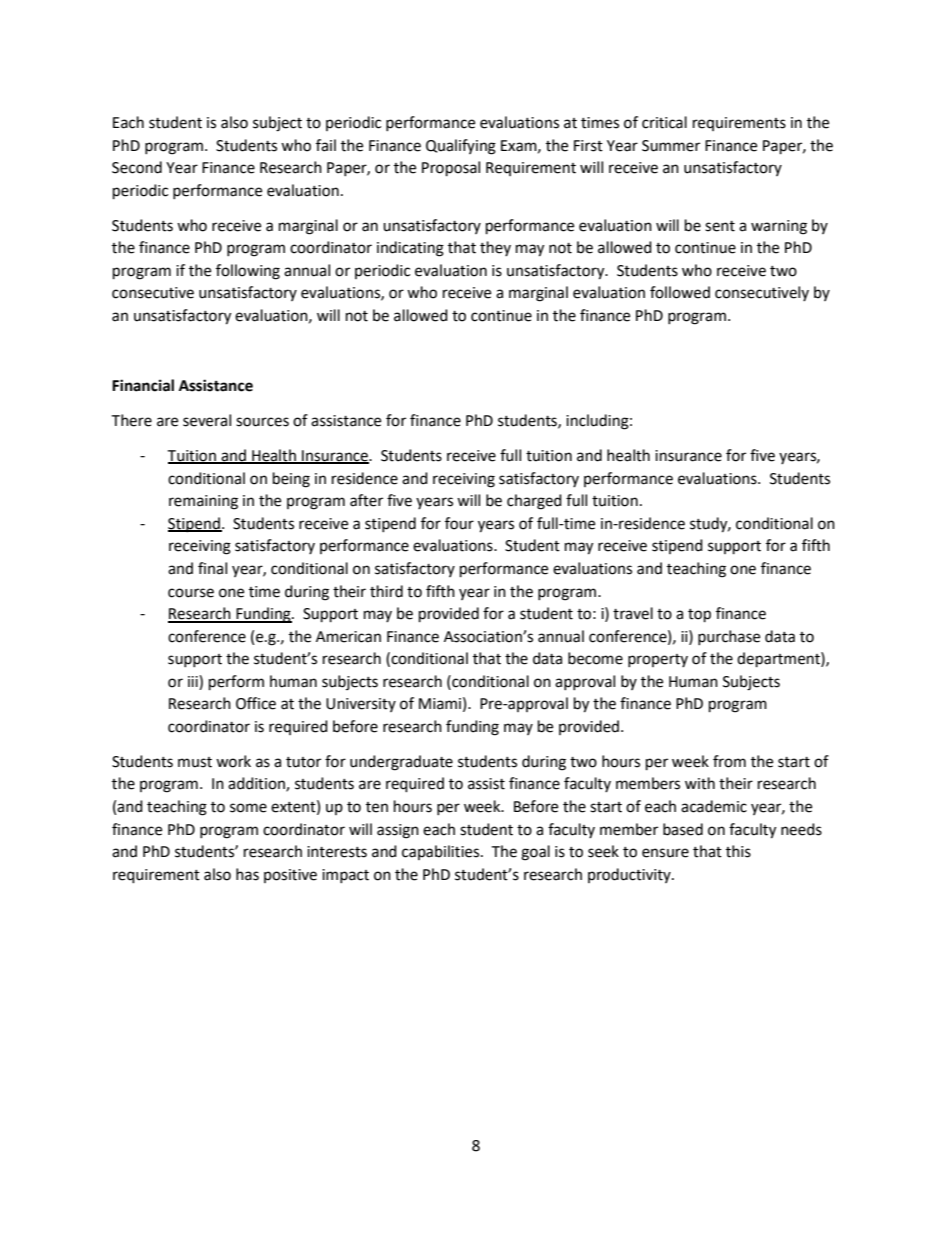 This image has width=952, height=1233. What do you see at coordinates (137, 167) in the image?
I see `Second` at bounding box center [137, 167].
